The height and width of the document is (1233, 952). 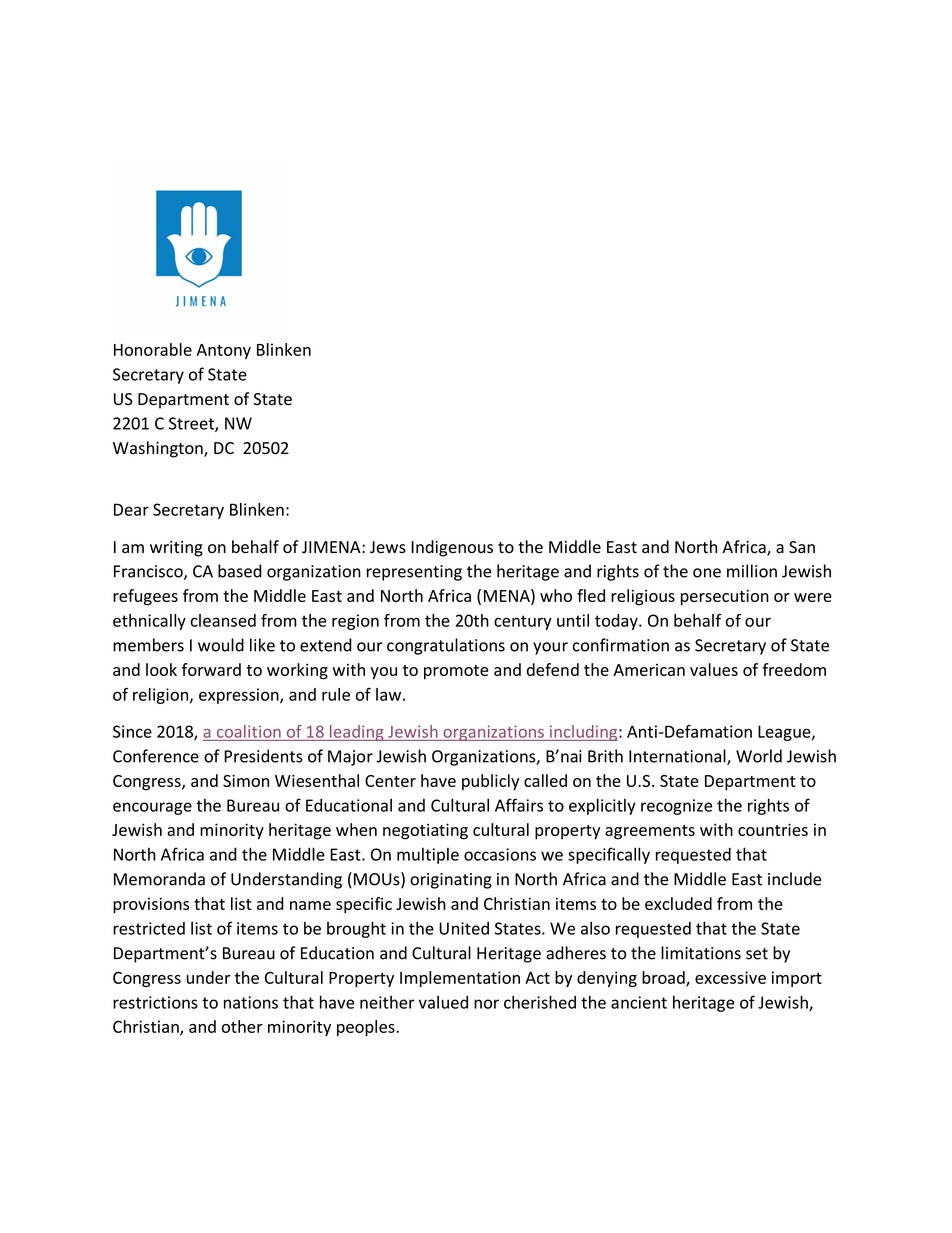 What do you see at coordinates (759, 756) in the document?
I see `World` at bounding box center [759, 756].
